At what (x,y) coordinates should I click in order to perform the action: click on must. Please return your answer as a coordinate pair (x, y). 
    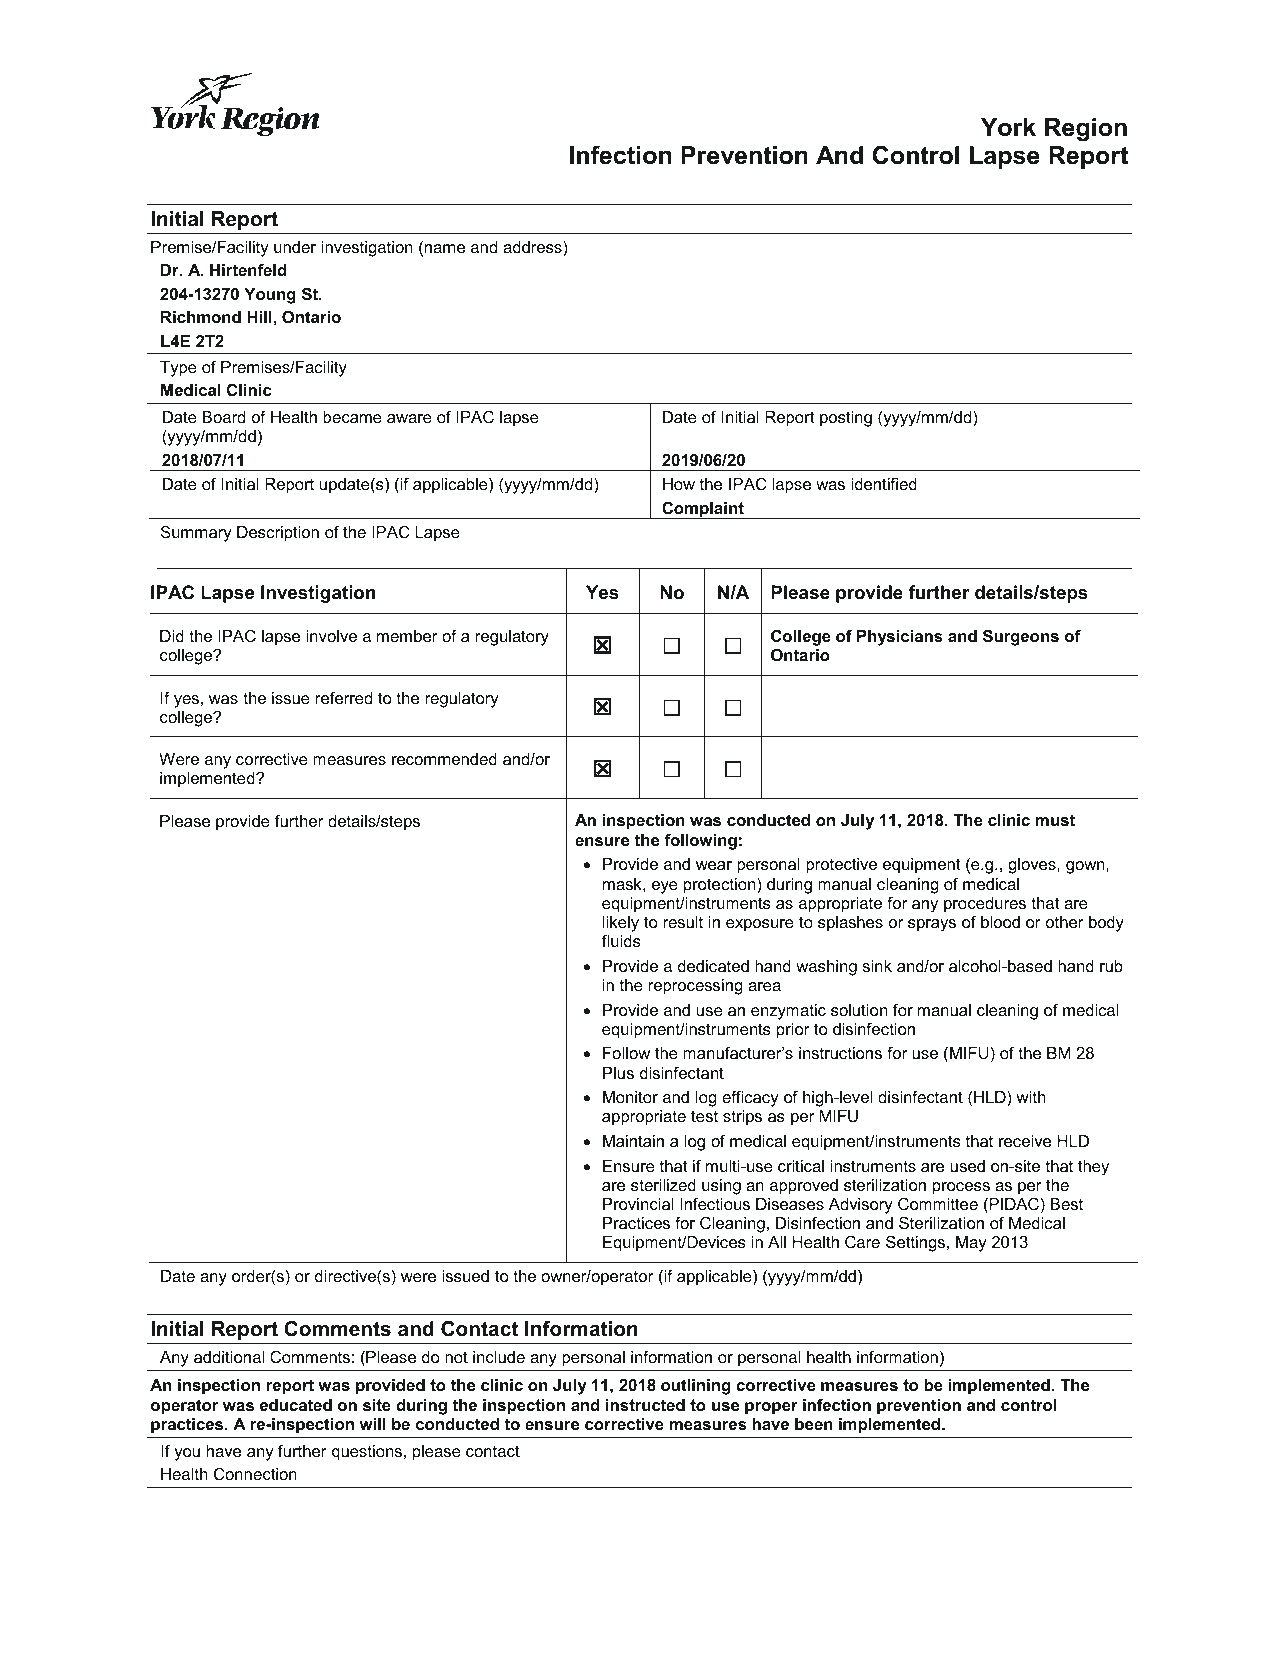
    Looking at the image, I should click on (1055, 820).
